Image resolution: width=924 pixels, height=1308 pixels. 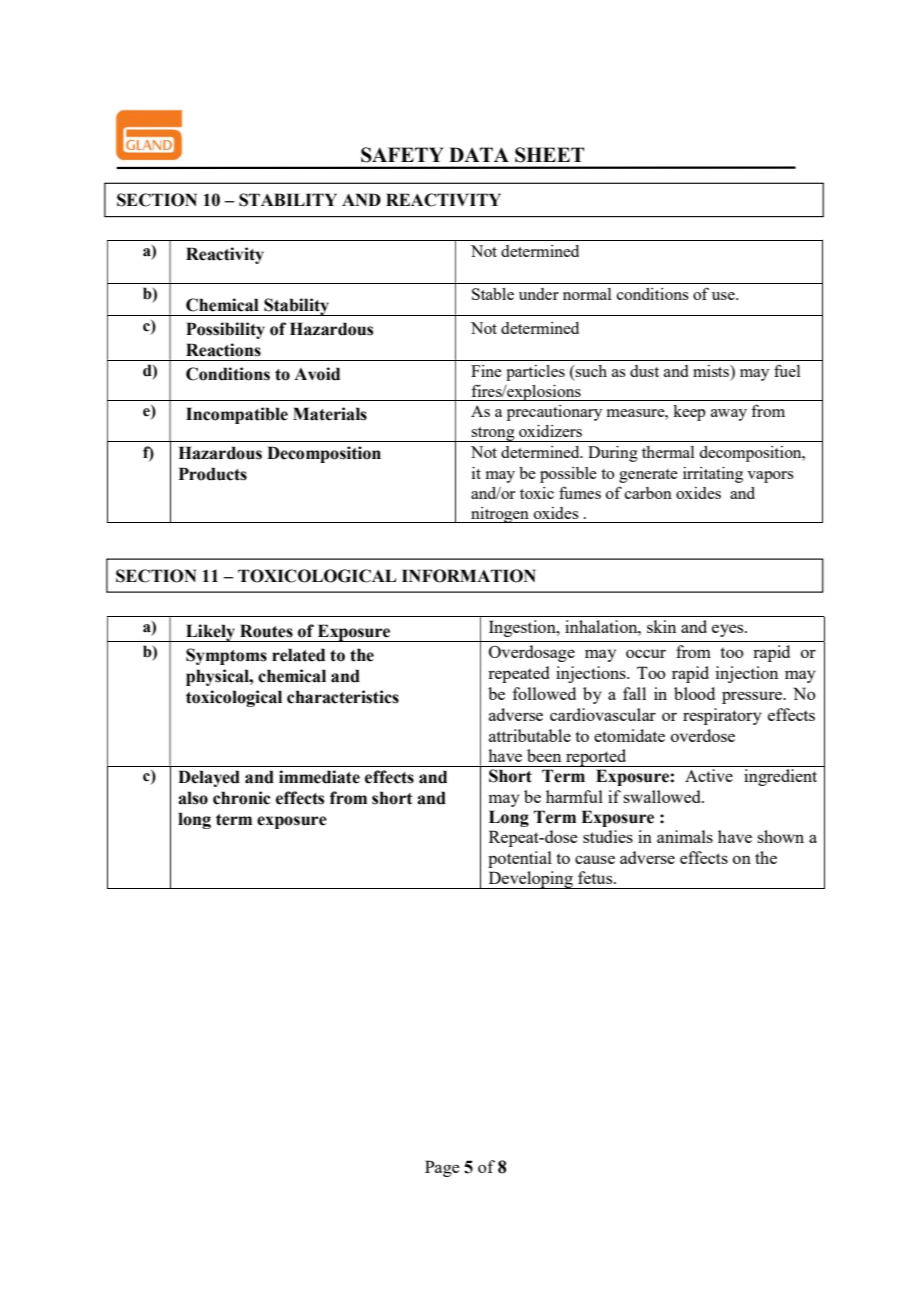 I want to click on SHEET, so click(x=549, y=155).
